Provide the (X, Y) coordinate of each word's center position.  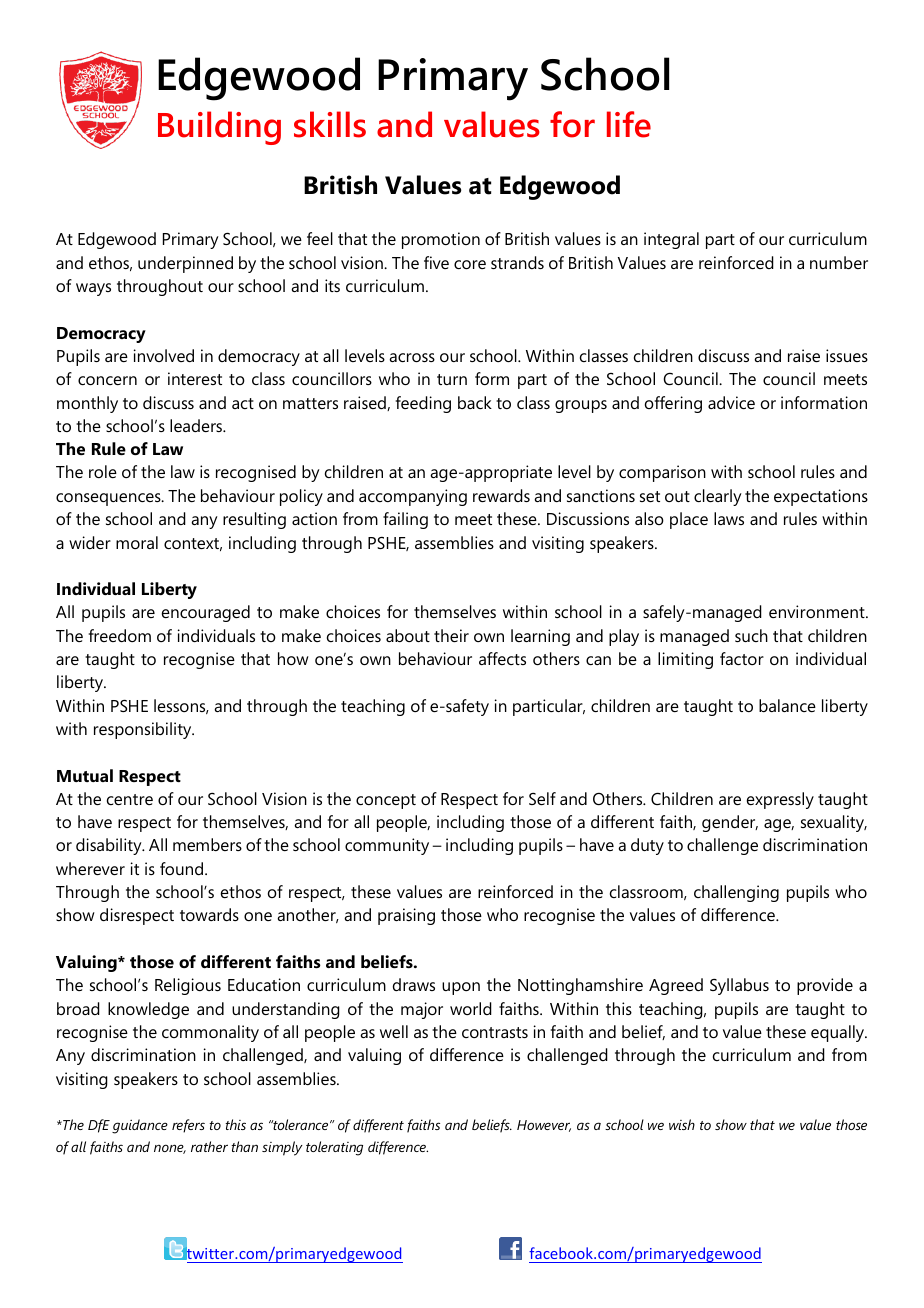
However (544, 1126)
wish (682, 1124)
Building (219, 128)
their (451, 635)
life (629, 124)
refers (188, 1126)
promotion (441, 240)
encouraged (206, 613)
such (751, 635)
